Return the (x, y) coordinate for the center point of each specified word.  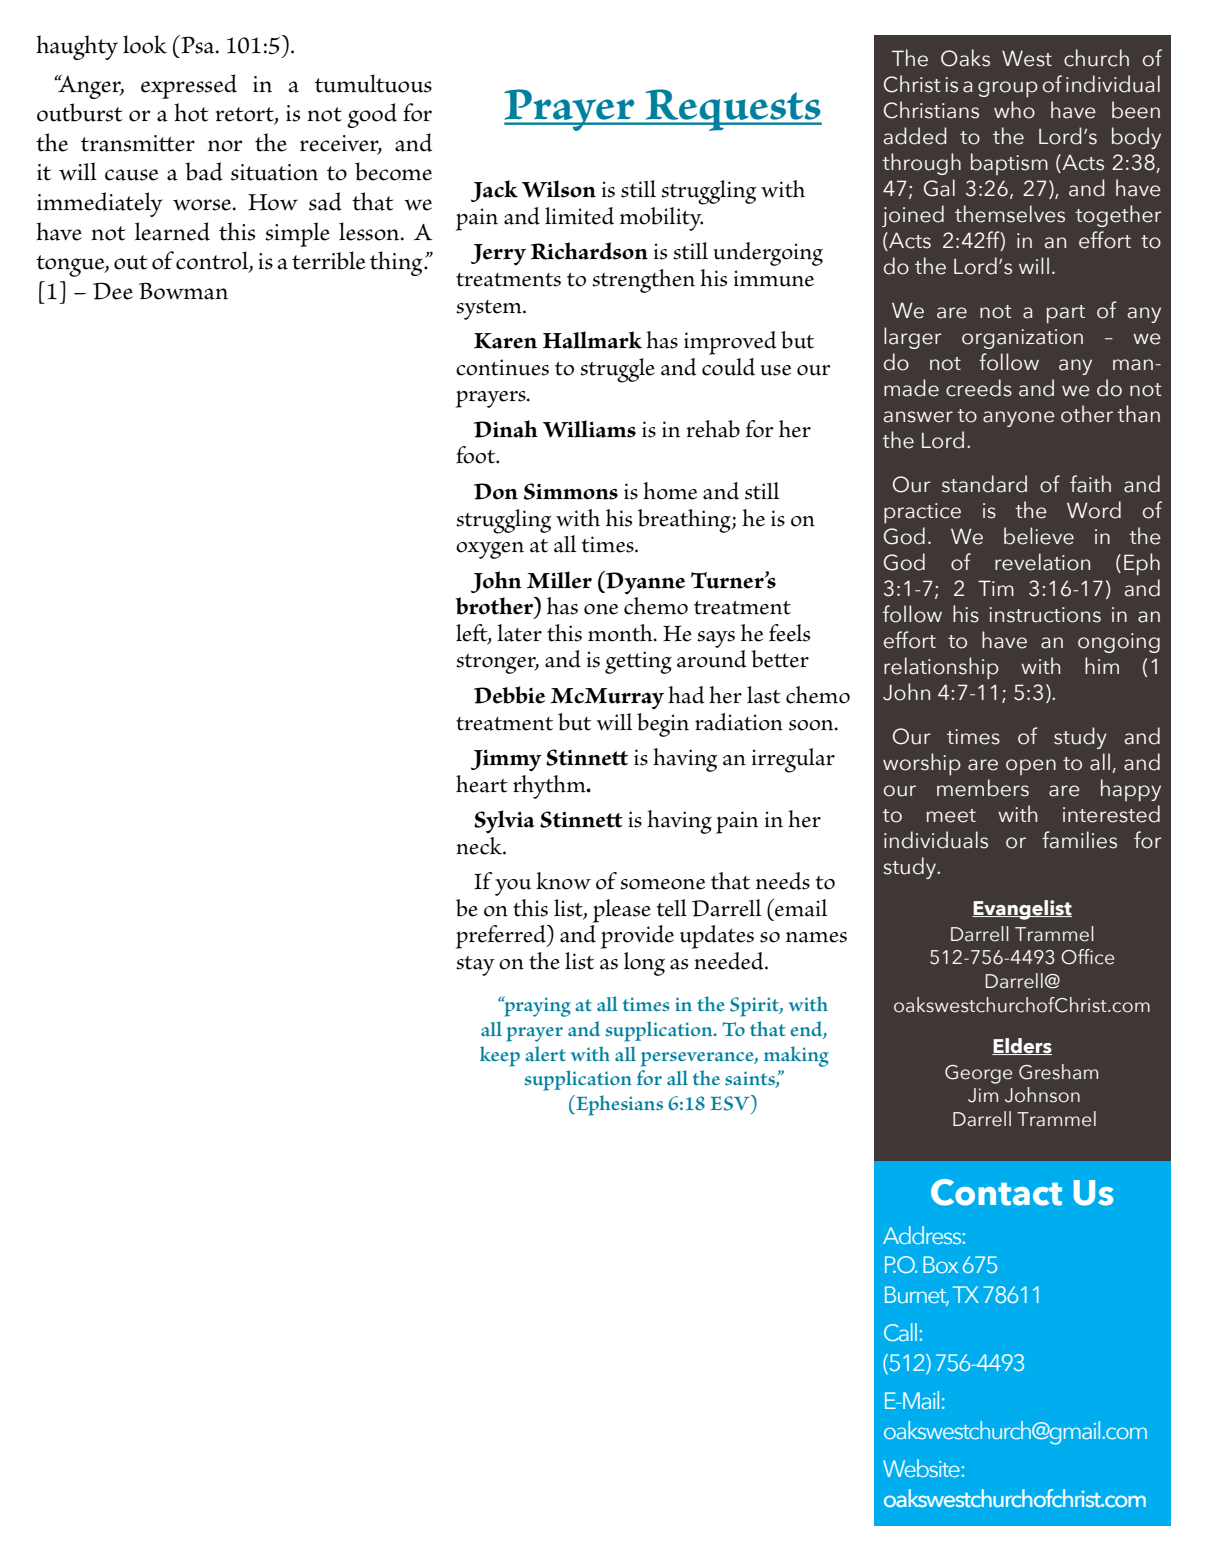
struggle (617, 370)
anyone (1019, 419)
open (1031, 767)
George (978, 1074)
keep (500, 1056)
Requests (732, 110)
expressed (189, 86)
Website (921, 1468)
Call (900, 1332)
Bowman (183, 291)
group (1008, 89)
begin (663, 725)
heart (482, 784)
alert (545, 1054)
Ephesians (618, 1105)
